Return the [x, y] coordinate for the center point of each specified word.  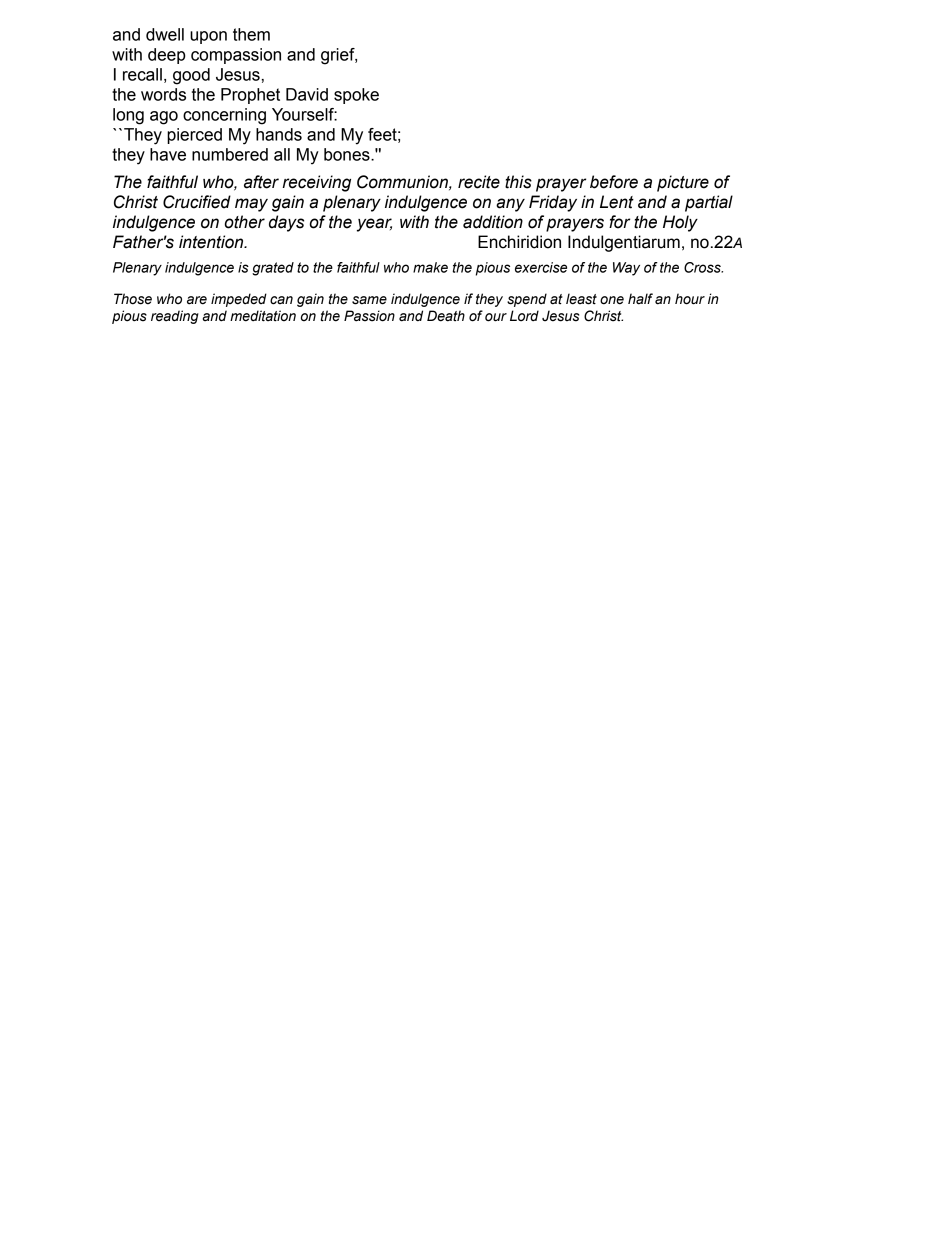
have [168, 154]
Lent [617, 202]
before [614, 182]
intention [212, 242]
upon [208, 37]
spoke [356, 96]
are [197, 300]
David [307, 94]
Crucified [197, 202]
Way [626, 269]
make [430, 267]
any [510, 205]
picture [683, 183]
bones [348, 154]
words [163, 94]
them [251, 34]
